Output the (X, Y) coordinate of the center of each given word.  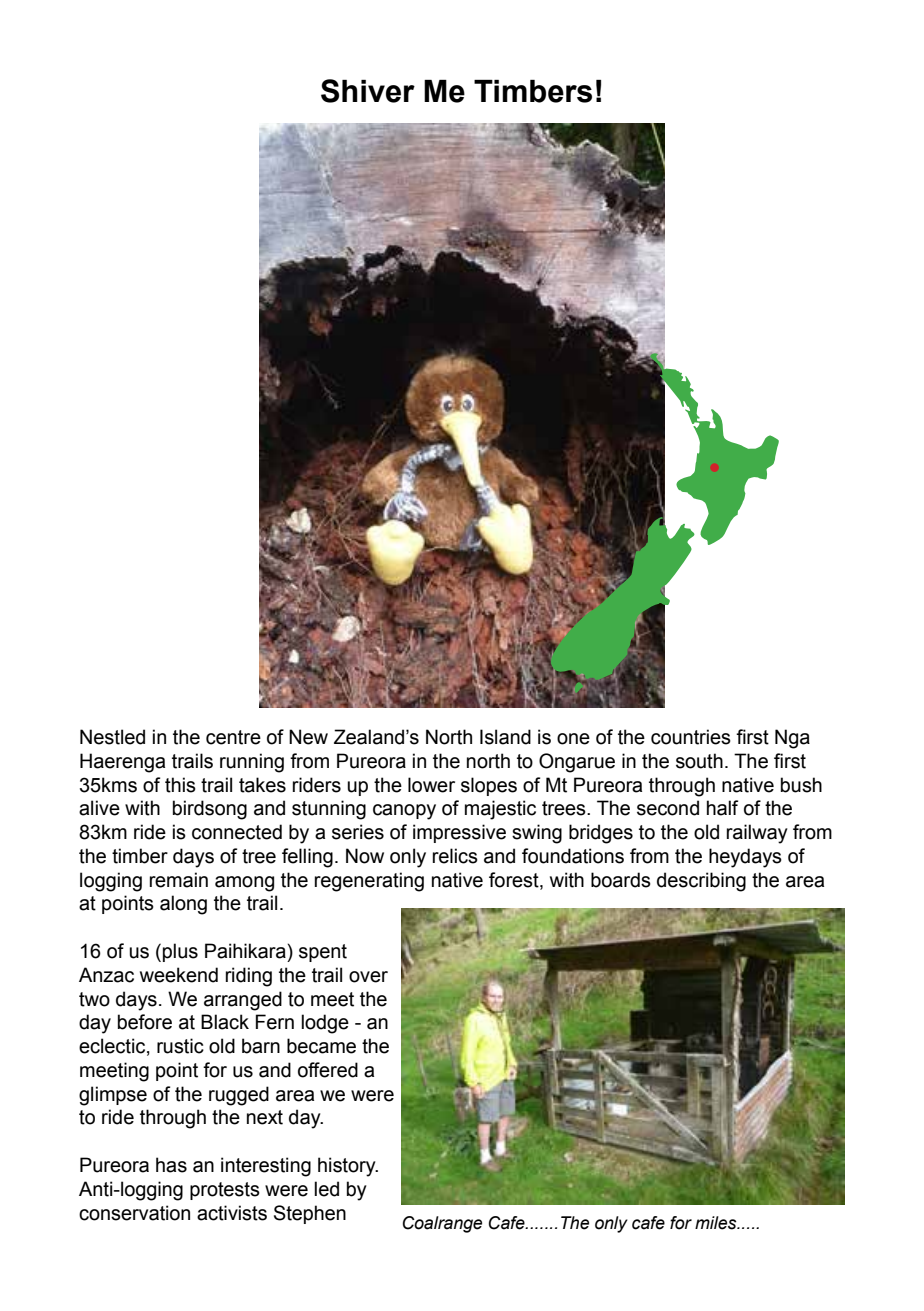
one (573, 739)
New (308, 737)
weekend (179, 975)
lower (431, 785)
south (699, 761)
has (171, 1165)
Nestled (112, 737)
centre (233, 737)
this (180, 785)
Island (505, 737)
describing (701, 882)
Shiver (368, 91)
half (722, 808)
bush (801, 785)
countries (691, 737)
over (368, 977)
